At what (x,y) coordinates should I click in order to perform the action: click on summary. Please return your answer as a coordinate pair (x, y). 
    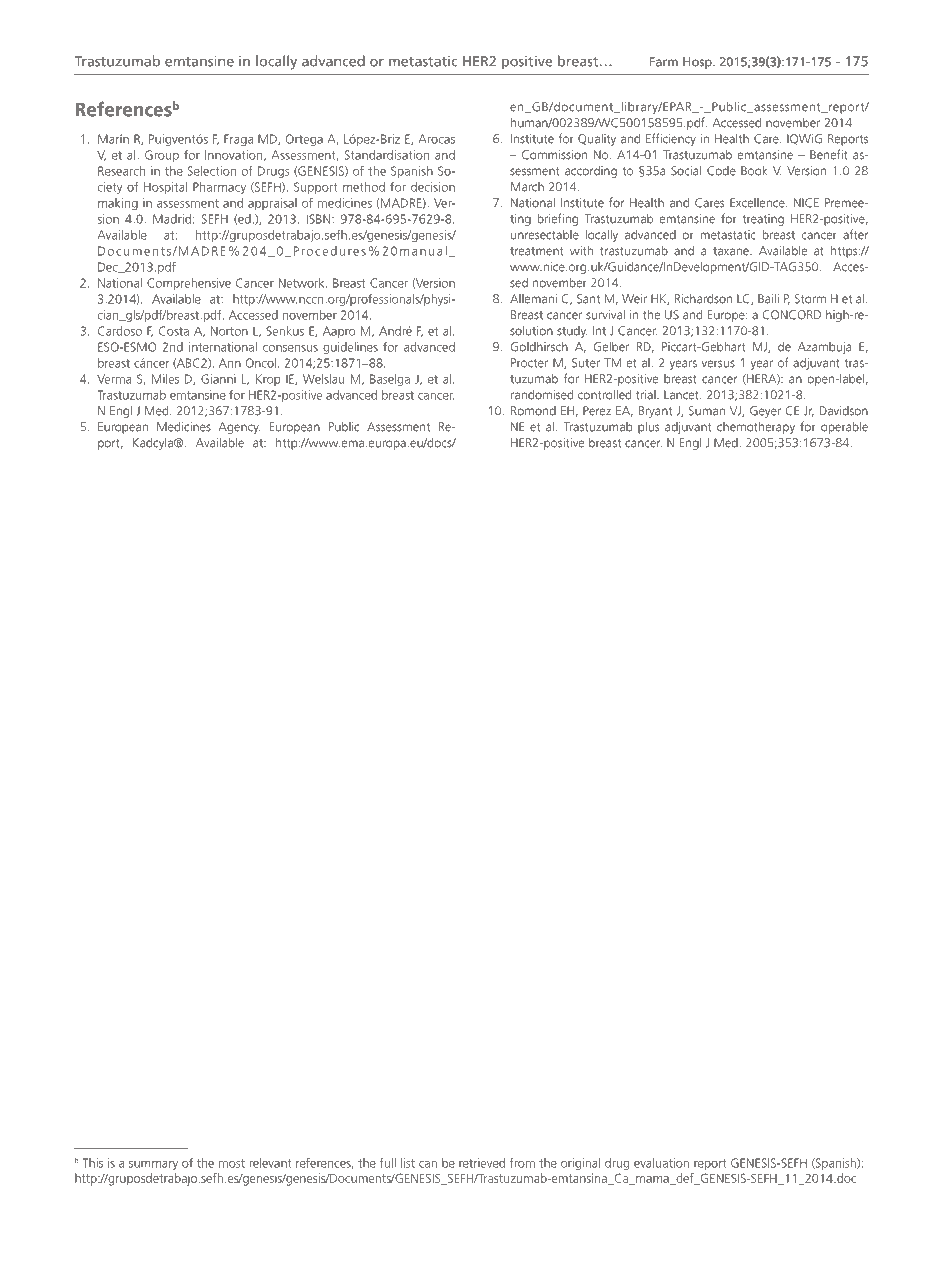
    Looking at the image, I should click on (153, 1166).
